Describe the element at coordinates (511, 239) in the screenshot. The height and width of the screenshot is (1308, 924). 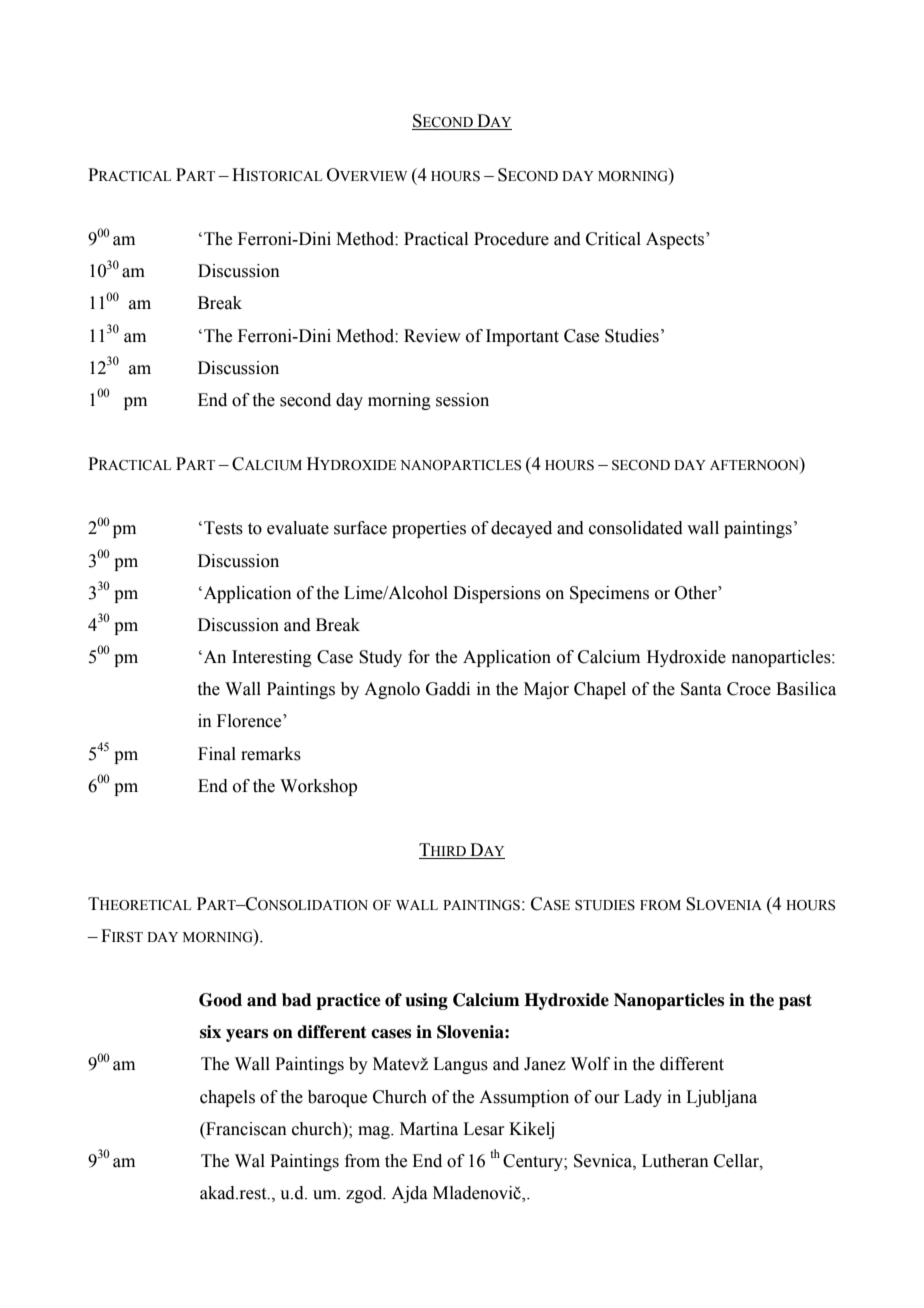
I see `Procedure` at that location.
